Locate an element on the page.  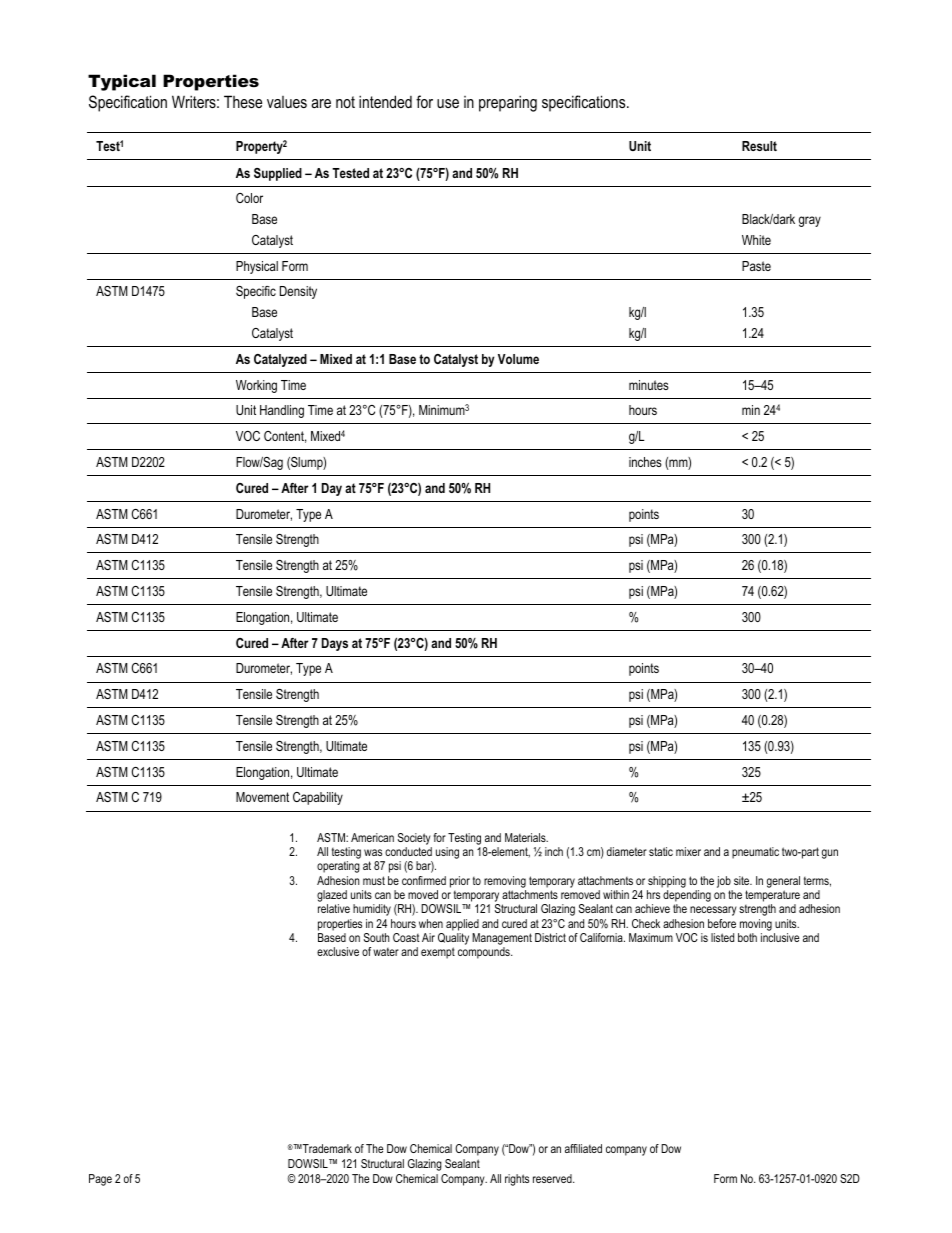
Movement is located at coordinates (262, 797).
